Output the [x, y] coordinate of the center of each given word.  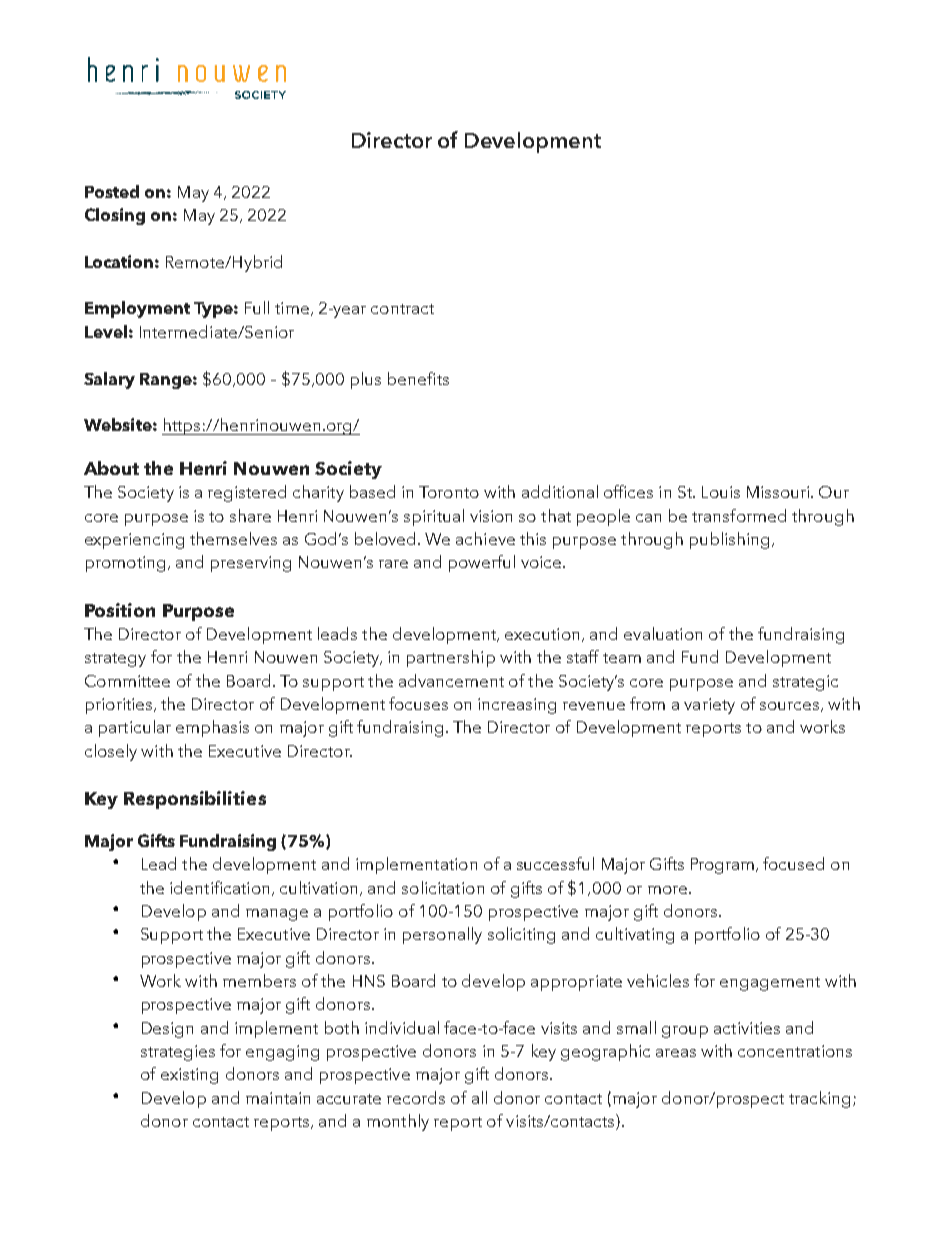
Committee [127, 681]
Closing [115, 216]
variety [709, 706]
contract [402, 309]
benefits [418, 378]
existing [189, 1076]
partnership [451, 658]
